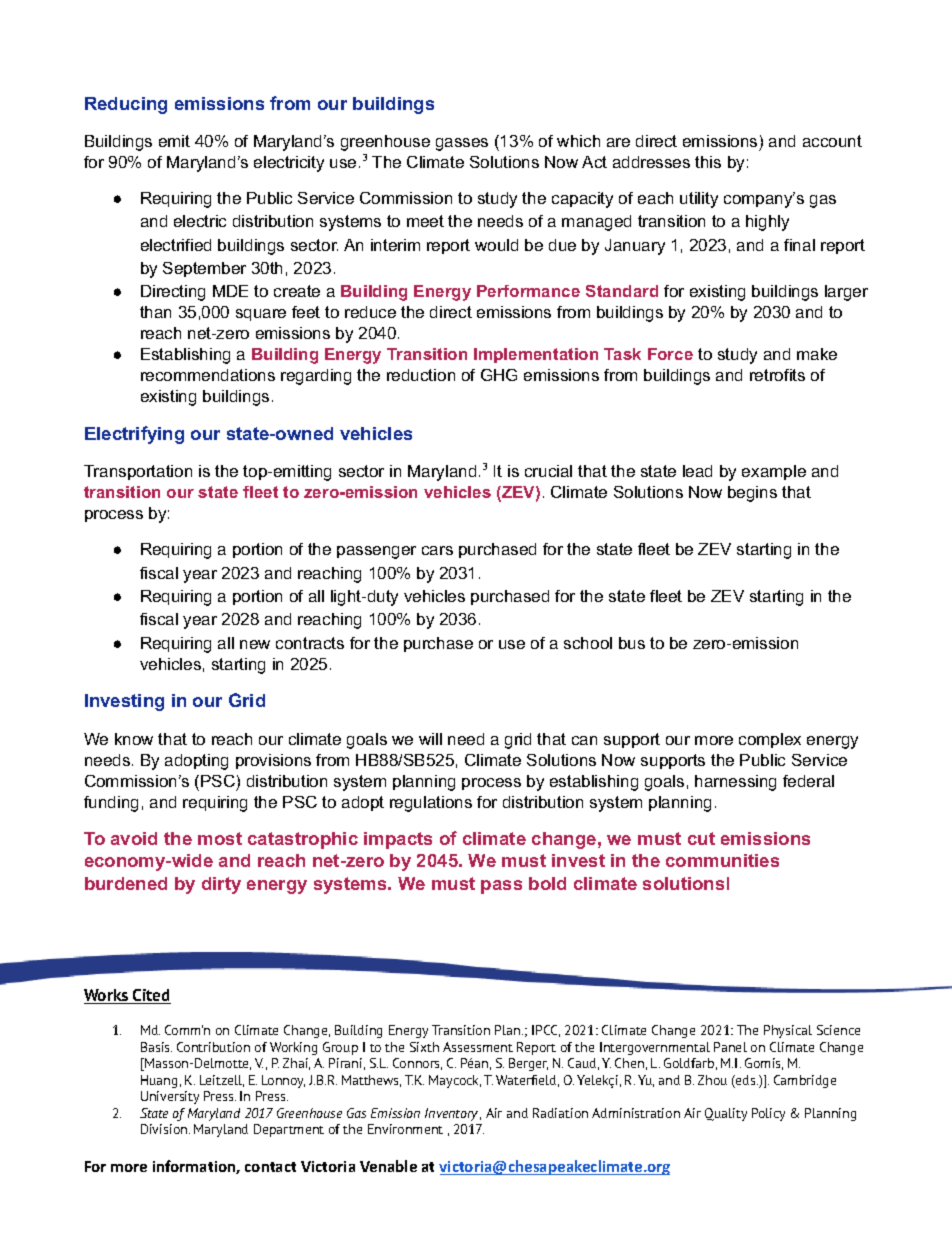 Image resolution: width=952 pixels, height=1233 pixels. Describe the element at coordinates (548, 471) in the document. I see `crucial` at that location.
